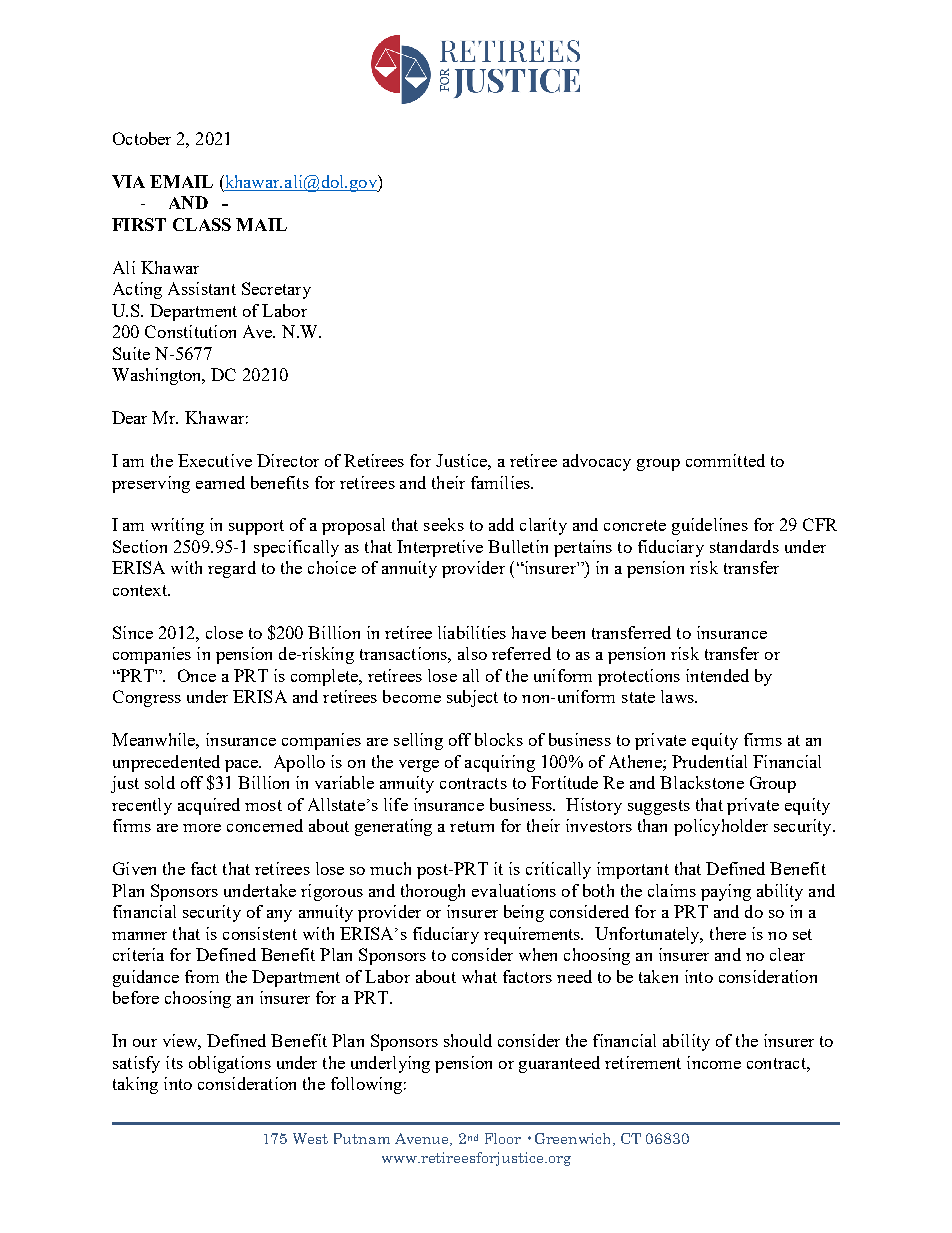  Describe the element at coordinates (230, 1064) in the screenshot. I see `obligations` at that location.
